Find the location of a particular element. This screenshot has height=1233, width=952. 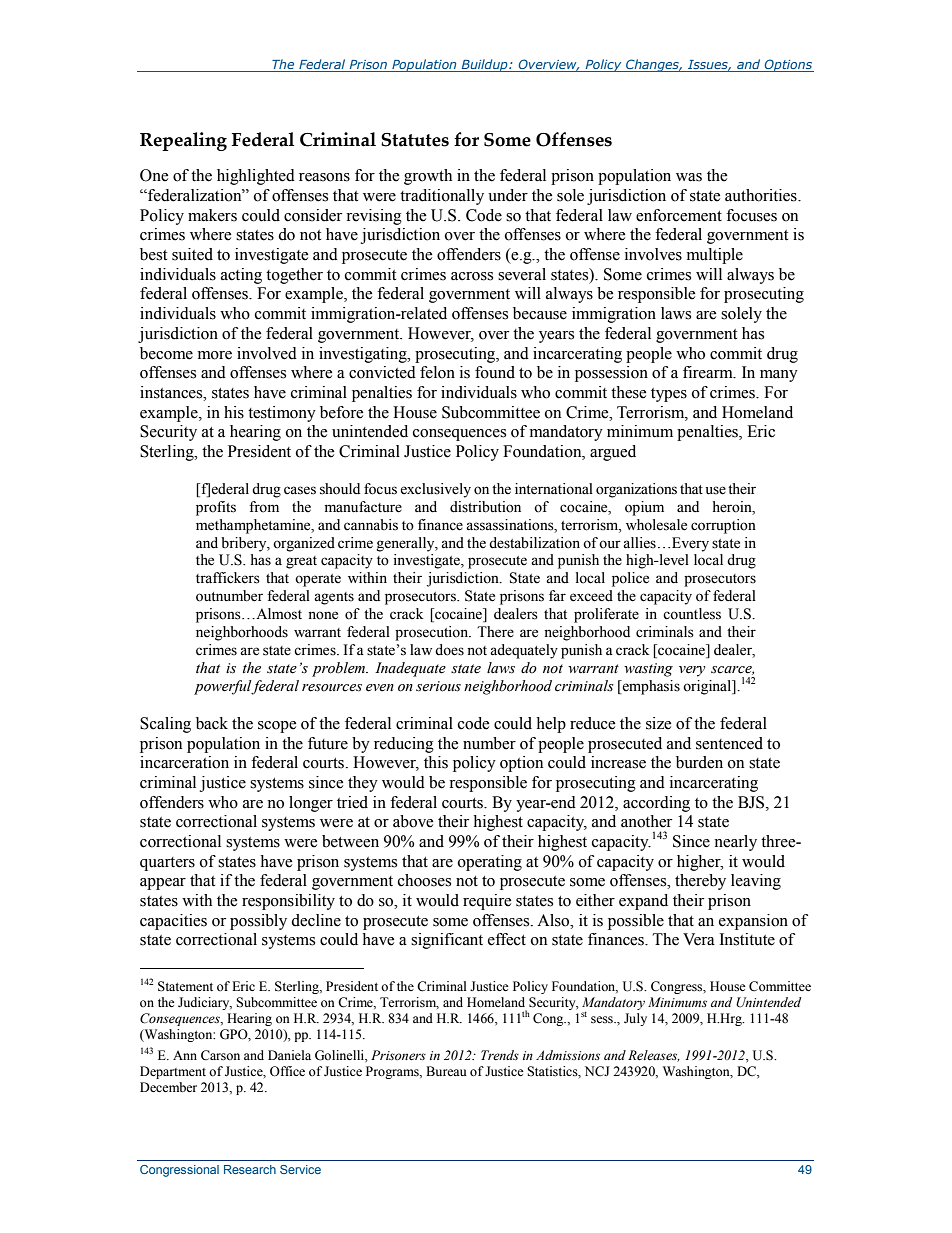

possibly is located at coordinates (258, 922).
